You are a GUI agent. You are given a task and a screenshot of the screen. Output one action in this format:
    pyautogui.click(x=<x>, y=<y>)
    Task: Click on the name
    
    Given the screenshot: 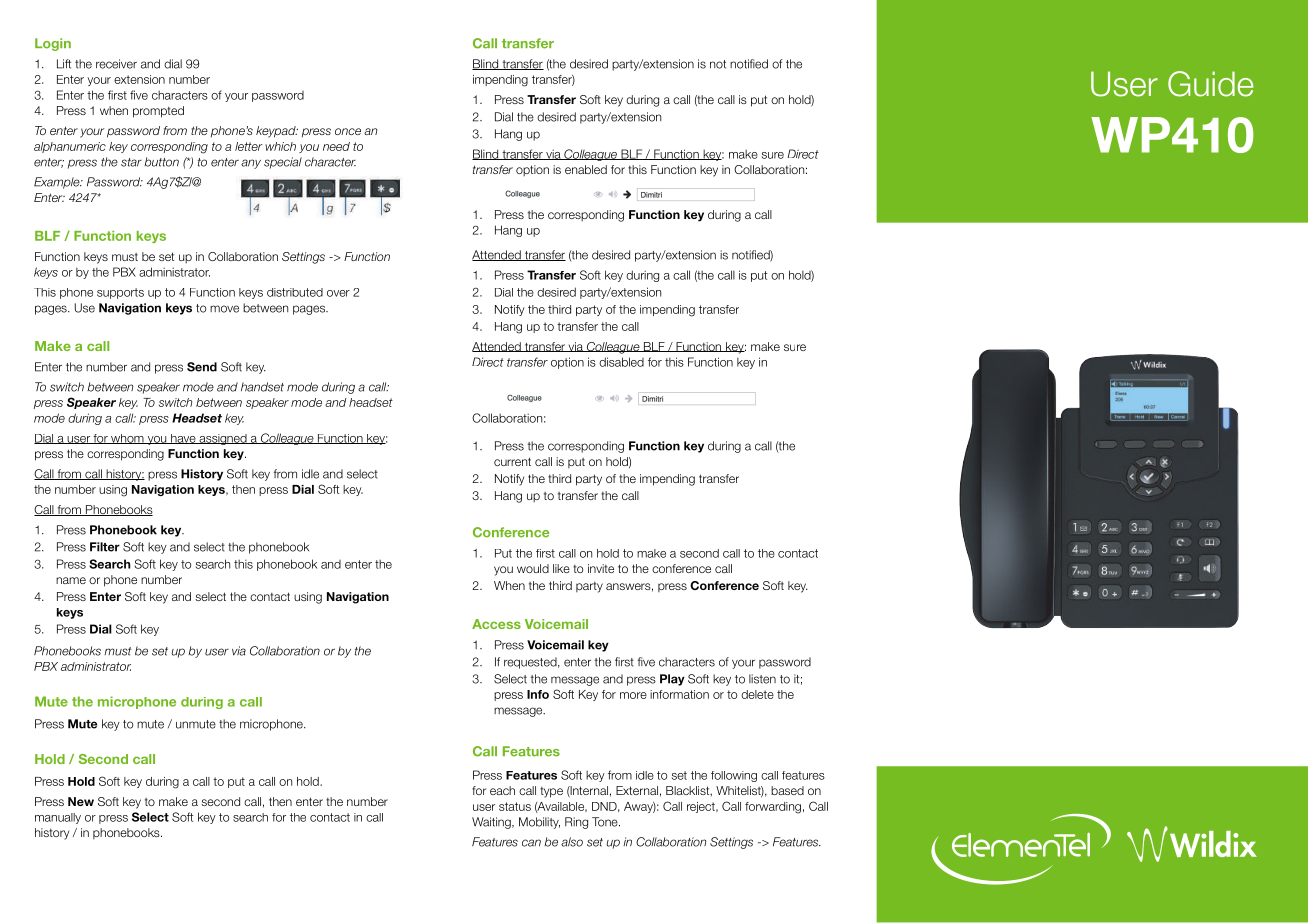 What is the action you would take?
    pyautogui.click(x=71, y=580)
